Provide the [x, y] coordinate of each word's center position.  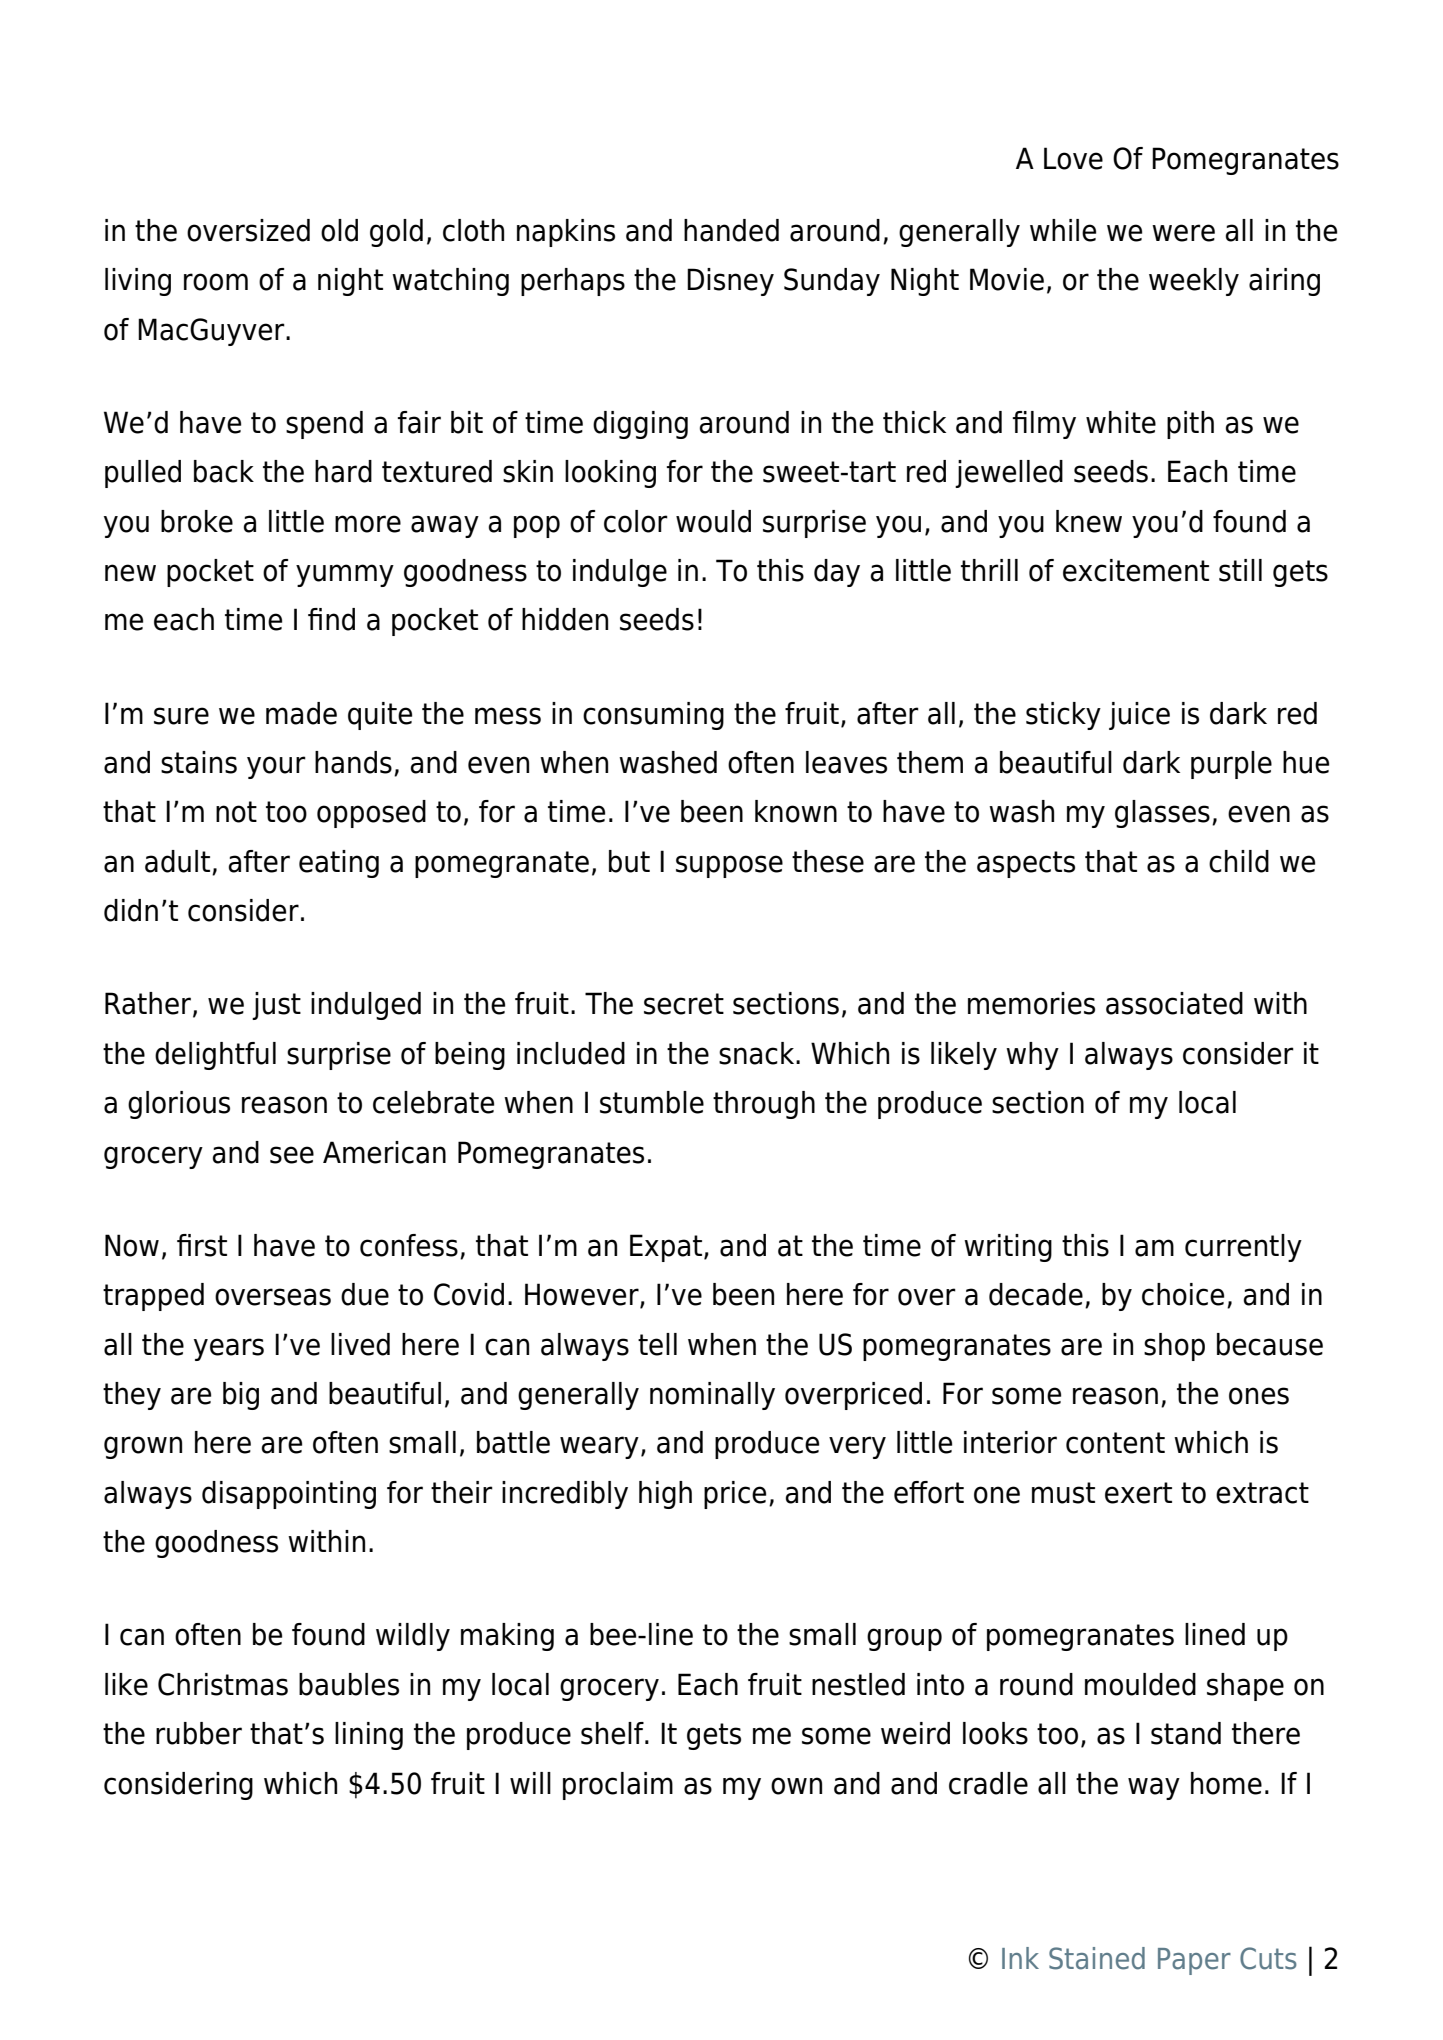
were [1183, 233]
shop [1174, 1347]
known [796, 811]
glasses [1162, 814]
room [216, 282]
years [229, 1349]
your [276, 767]
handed [731, 230]
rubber [199, 1733]
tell [657, 1344]
